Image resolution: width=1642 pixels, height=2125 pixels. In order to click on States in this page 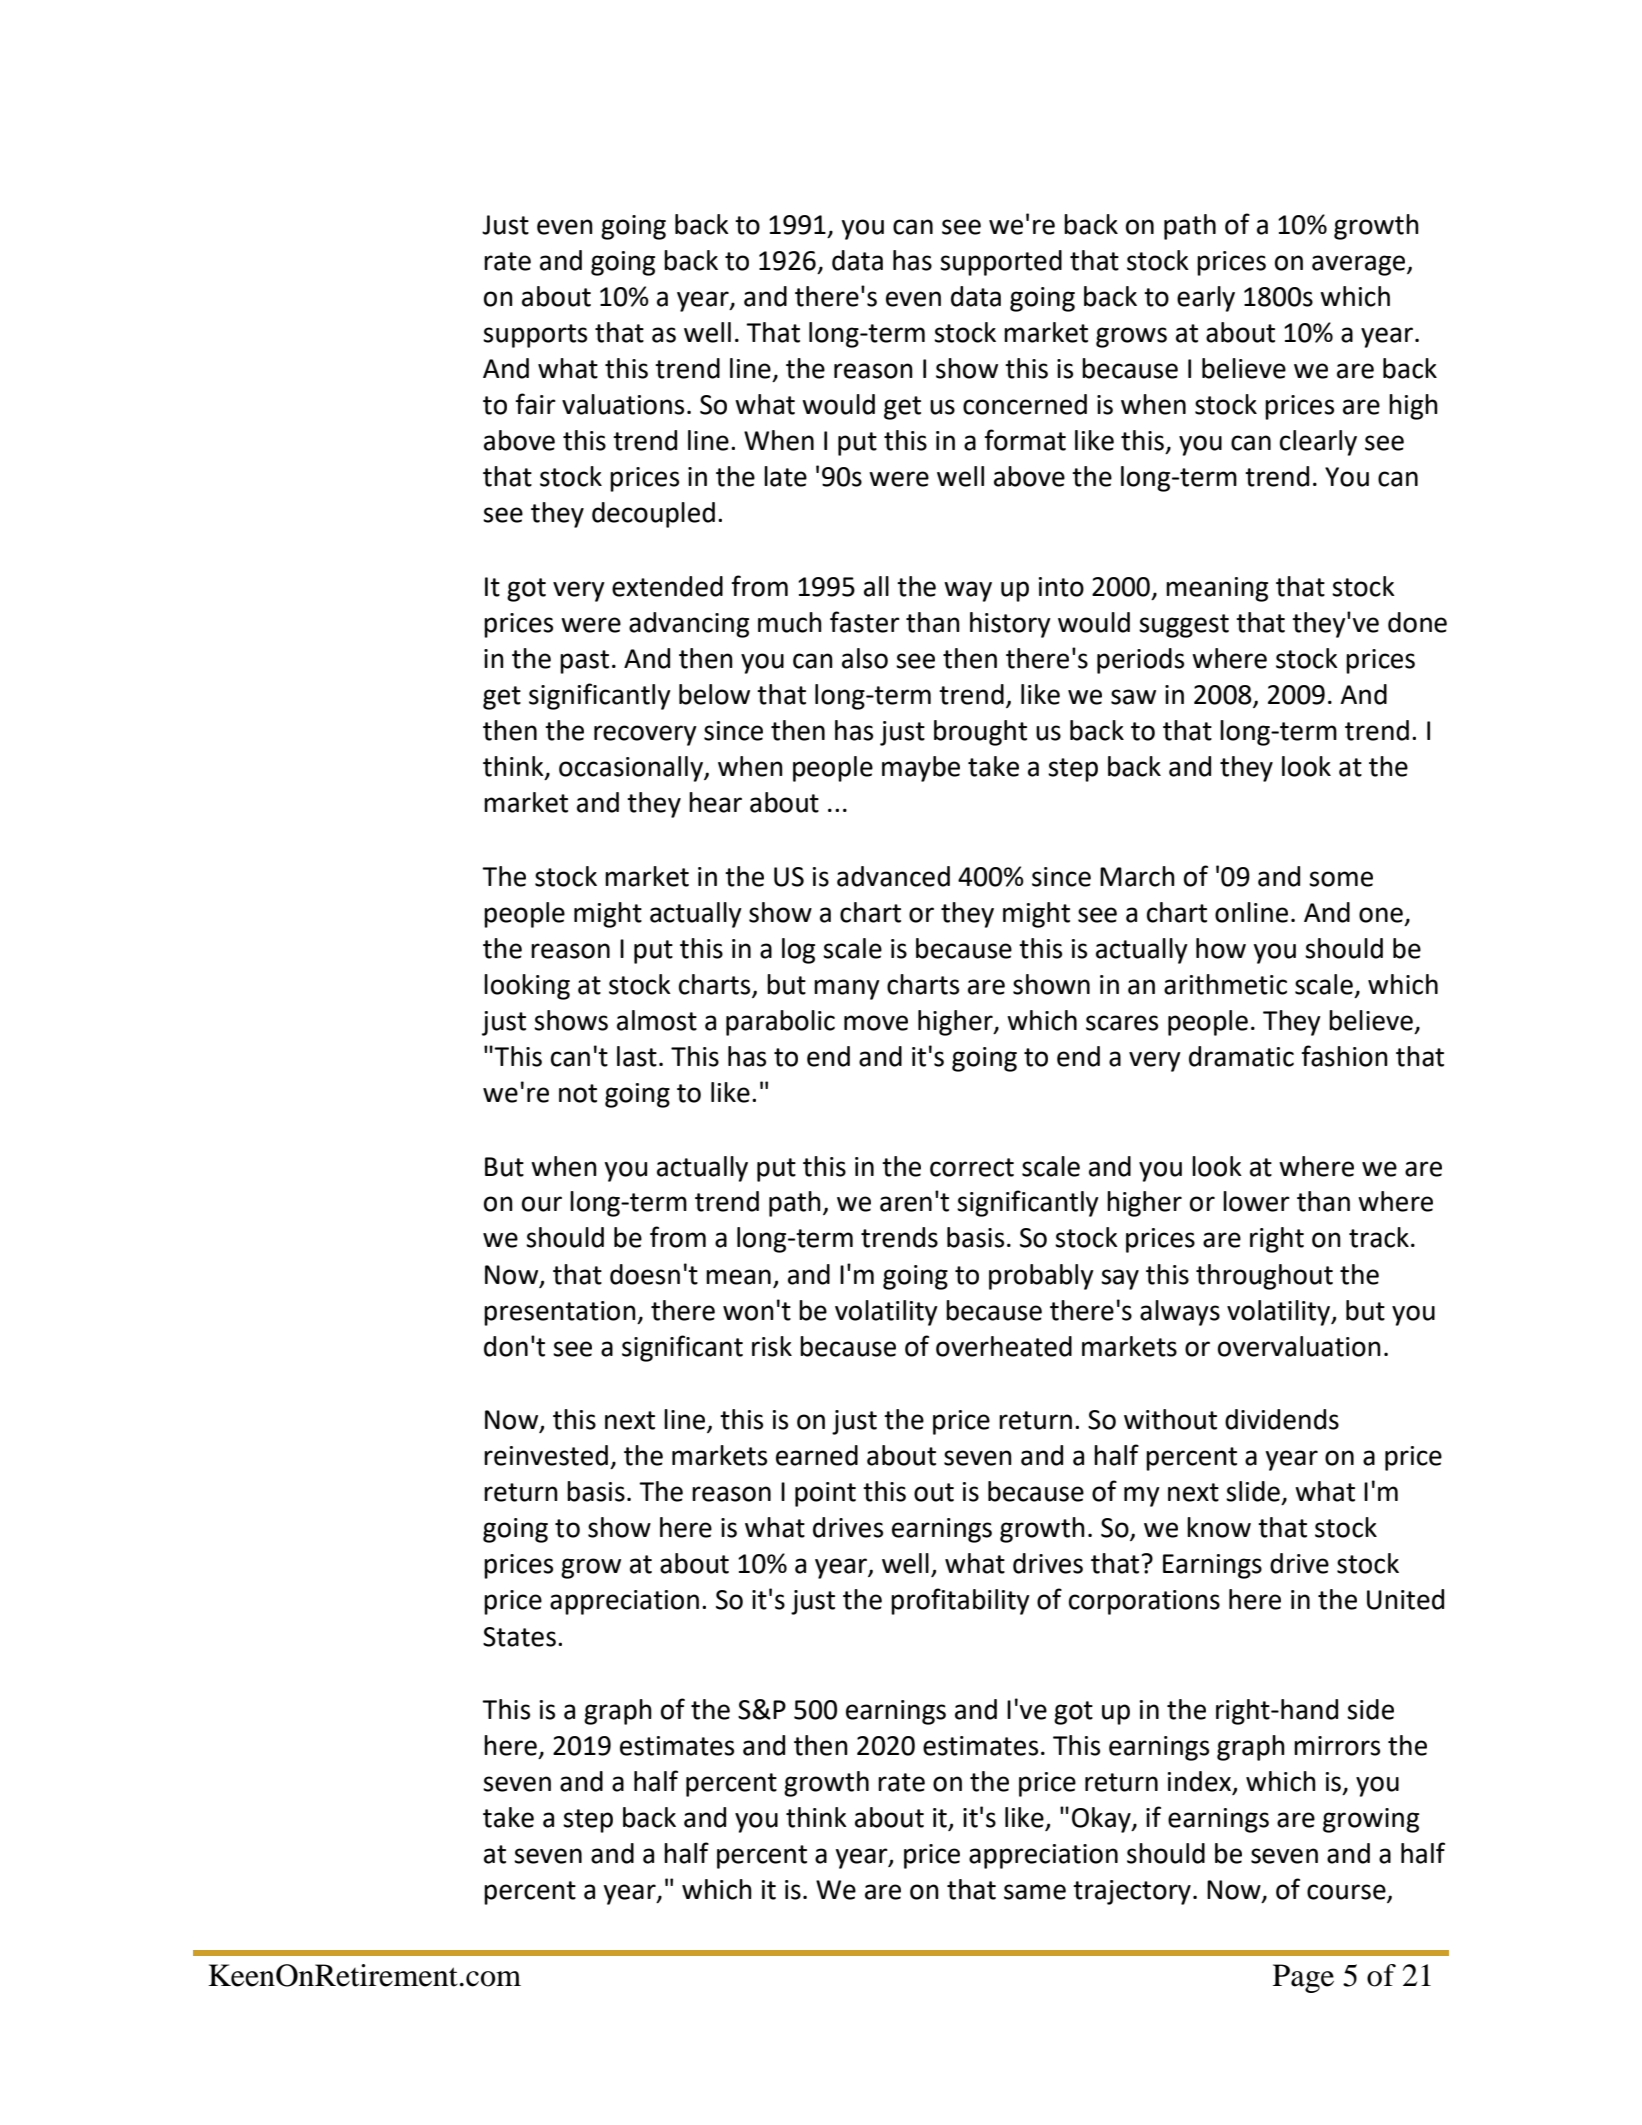, I will do `click(519, 1637)`.
